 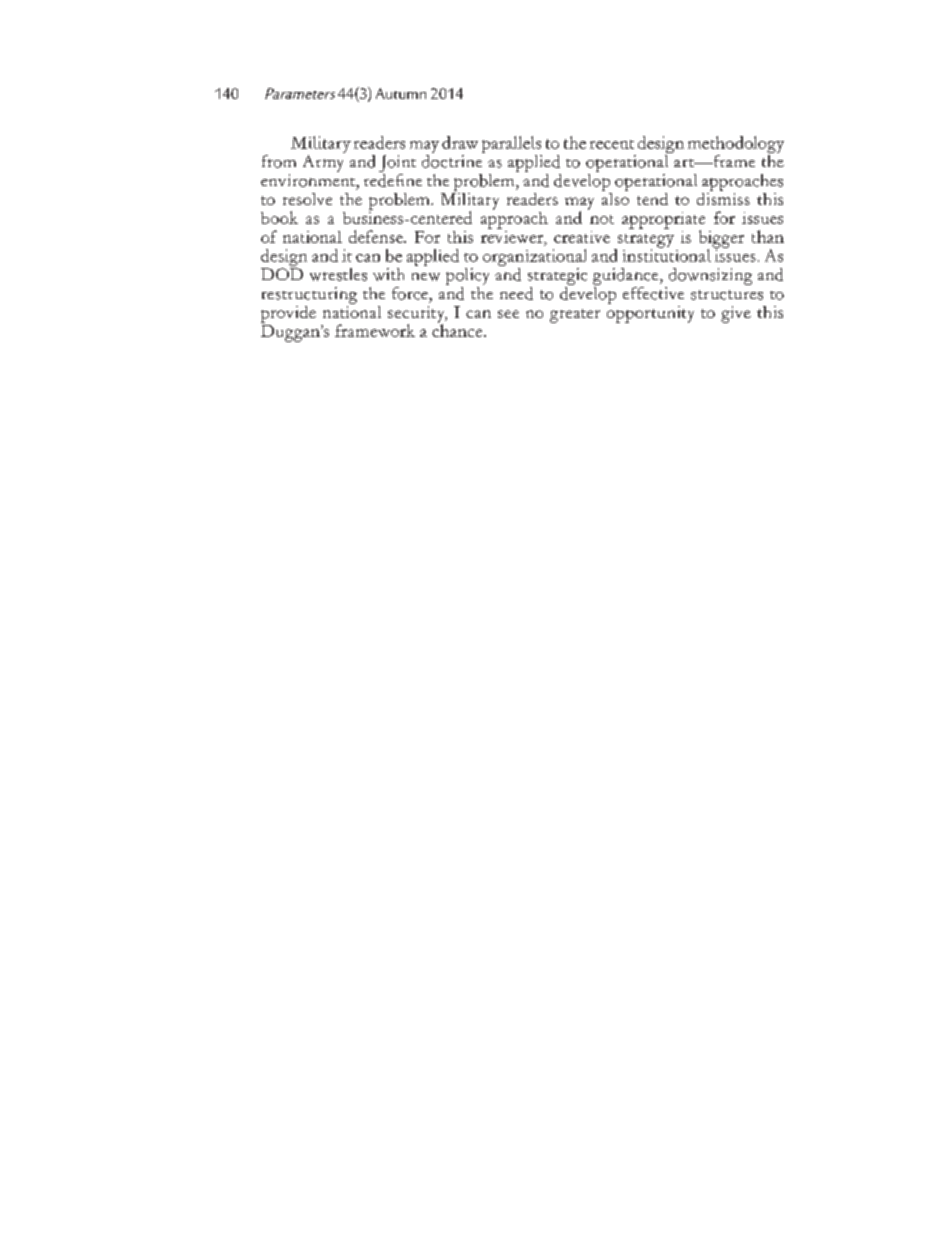 What do you see at coordinates (736, 146) in the screenshot?
I see `methodology` at bounding box center [736, 146].
